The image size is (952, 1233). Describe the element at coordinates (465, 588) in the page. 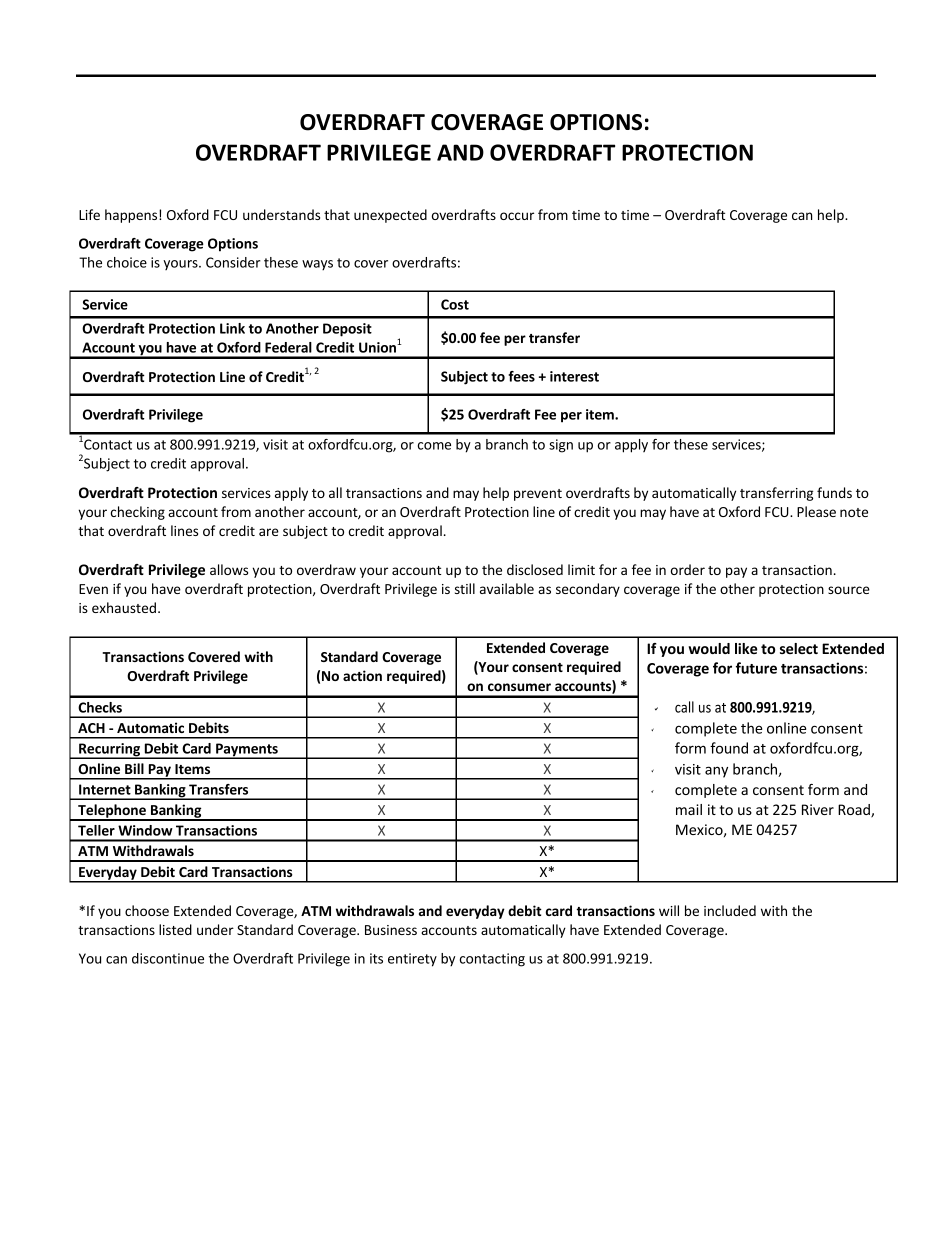

I see `still` at that location.
